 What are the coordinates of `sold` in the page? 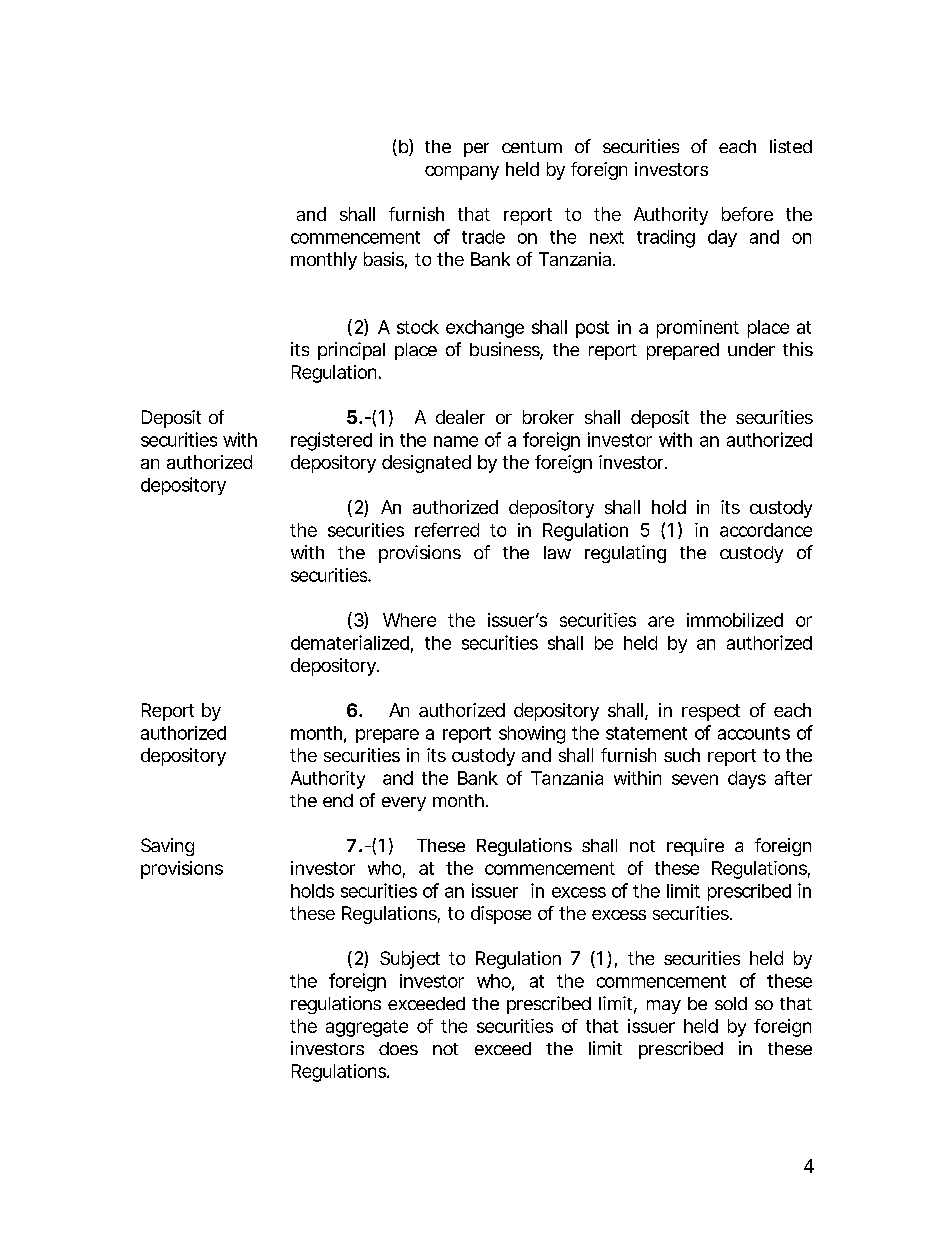 It's located at (731, 1003).
